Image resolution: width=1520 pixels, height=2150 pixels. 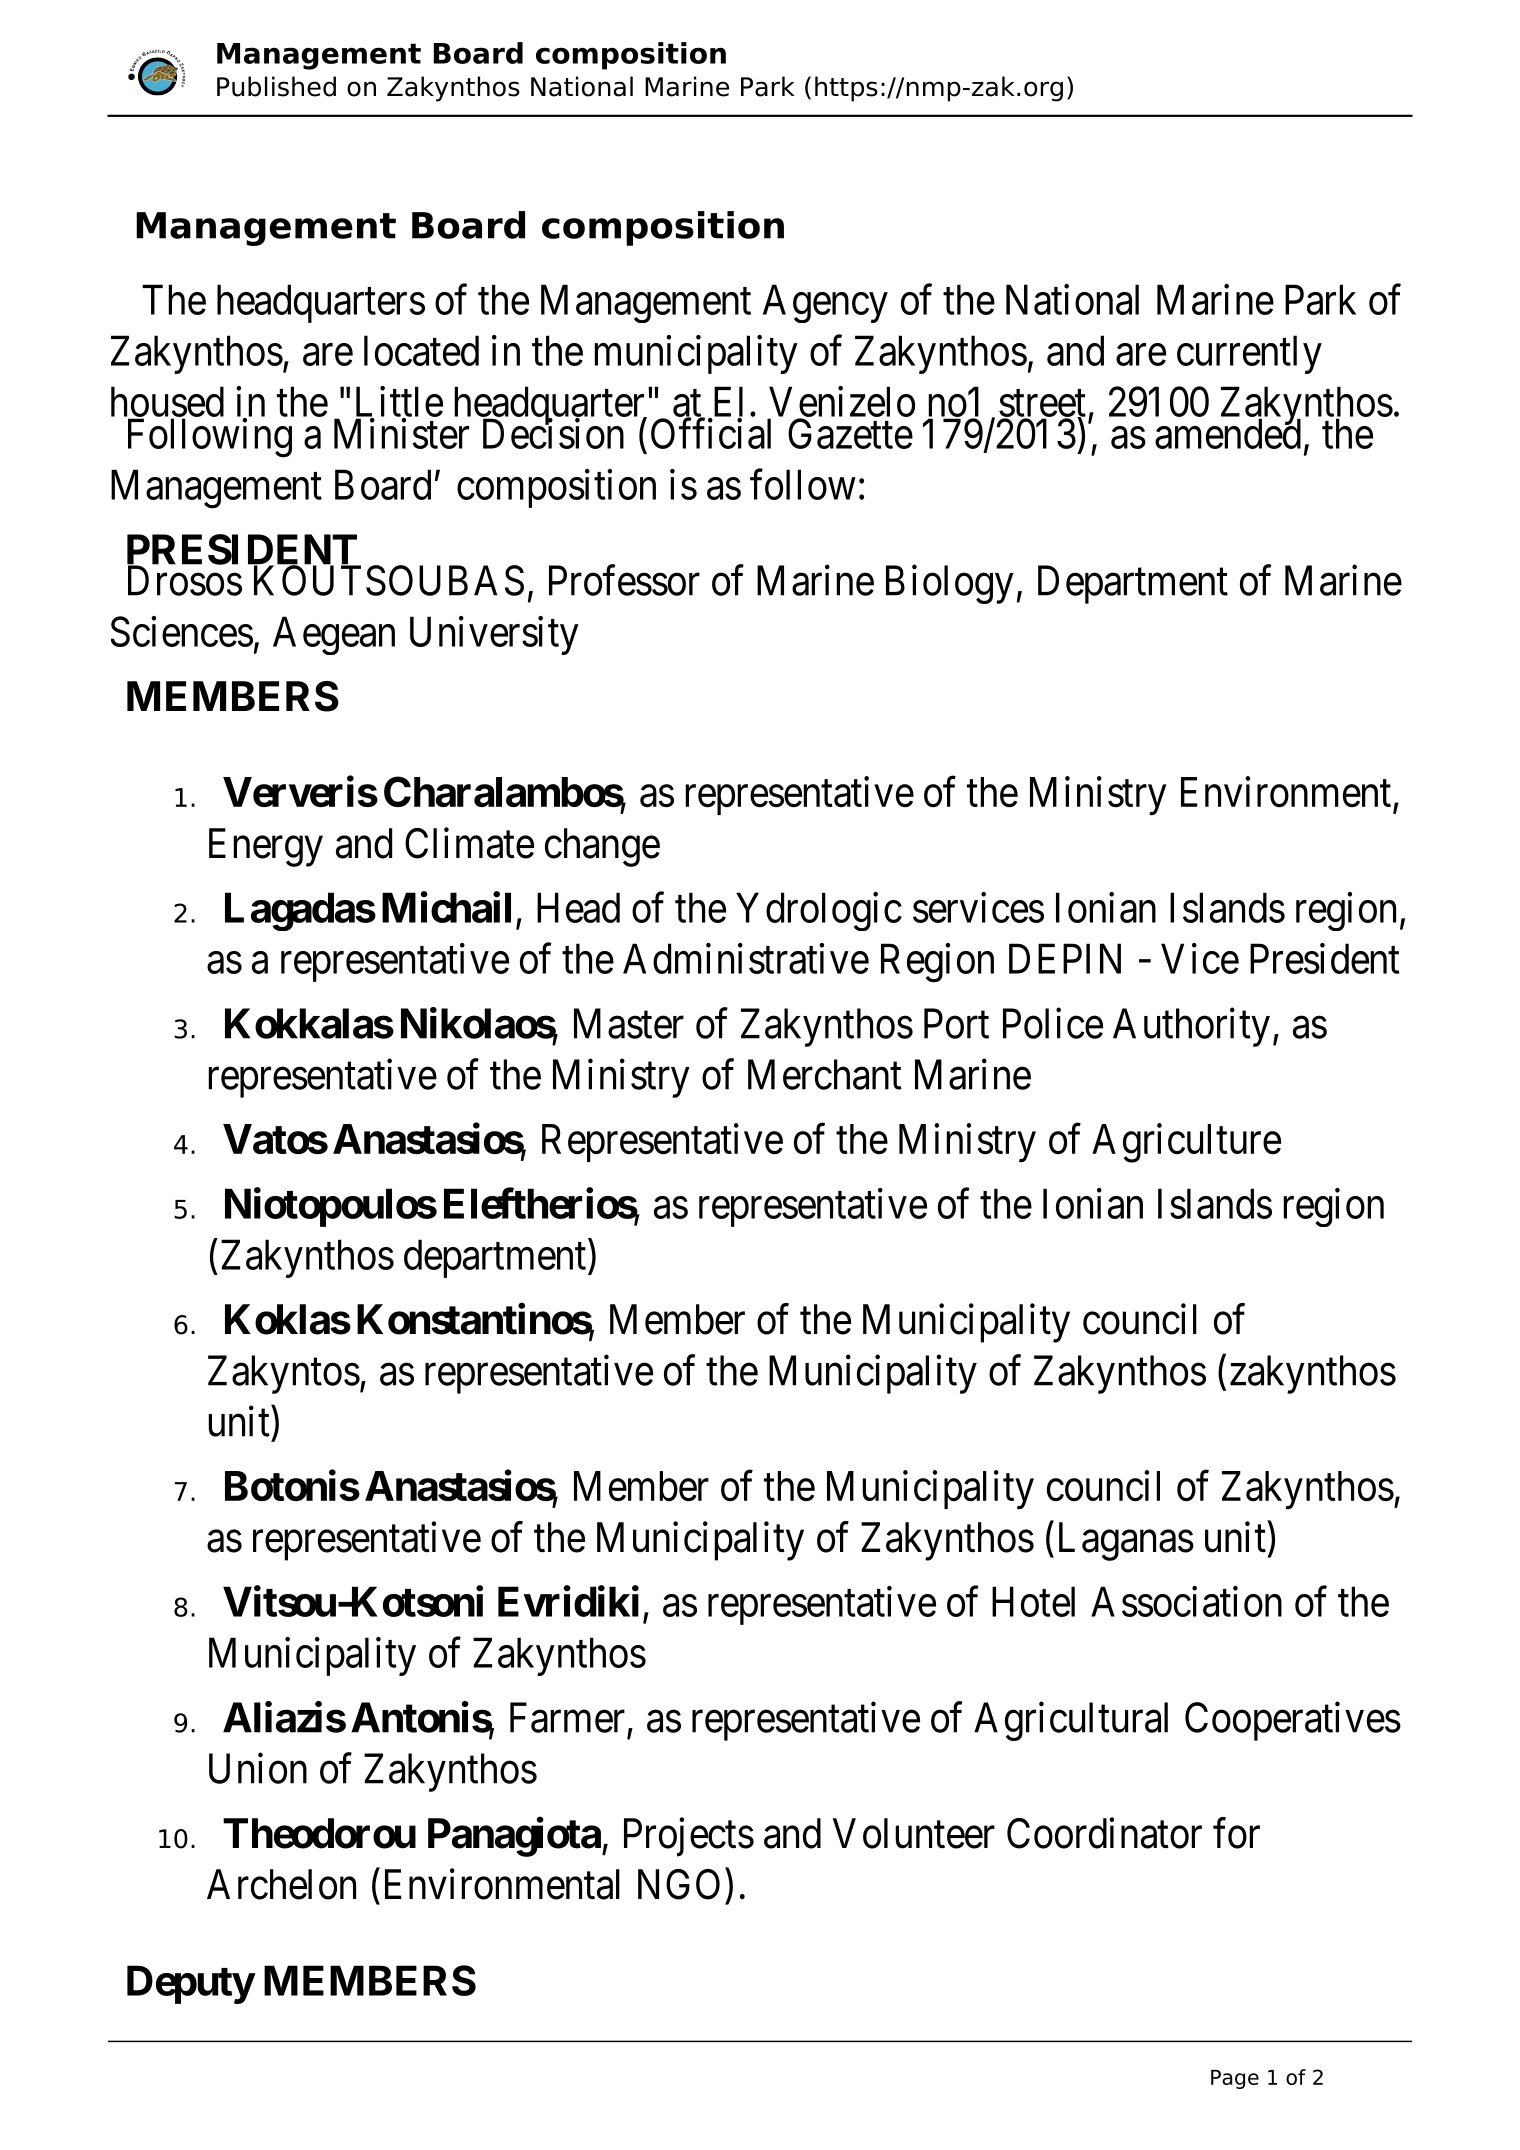 What do you see at coordinates (1191, 1027) in the page?
I see `Authority` at bounding box center [1191, 1027].
